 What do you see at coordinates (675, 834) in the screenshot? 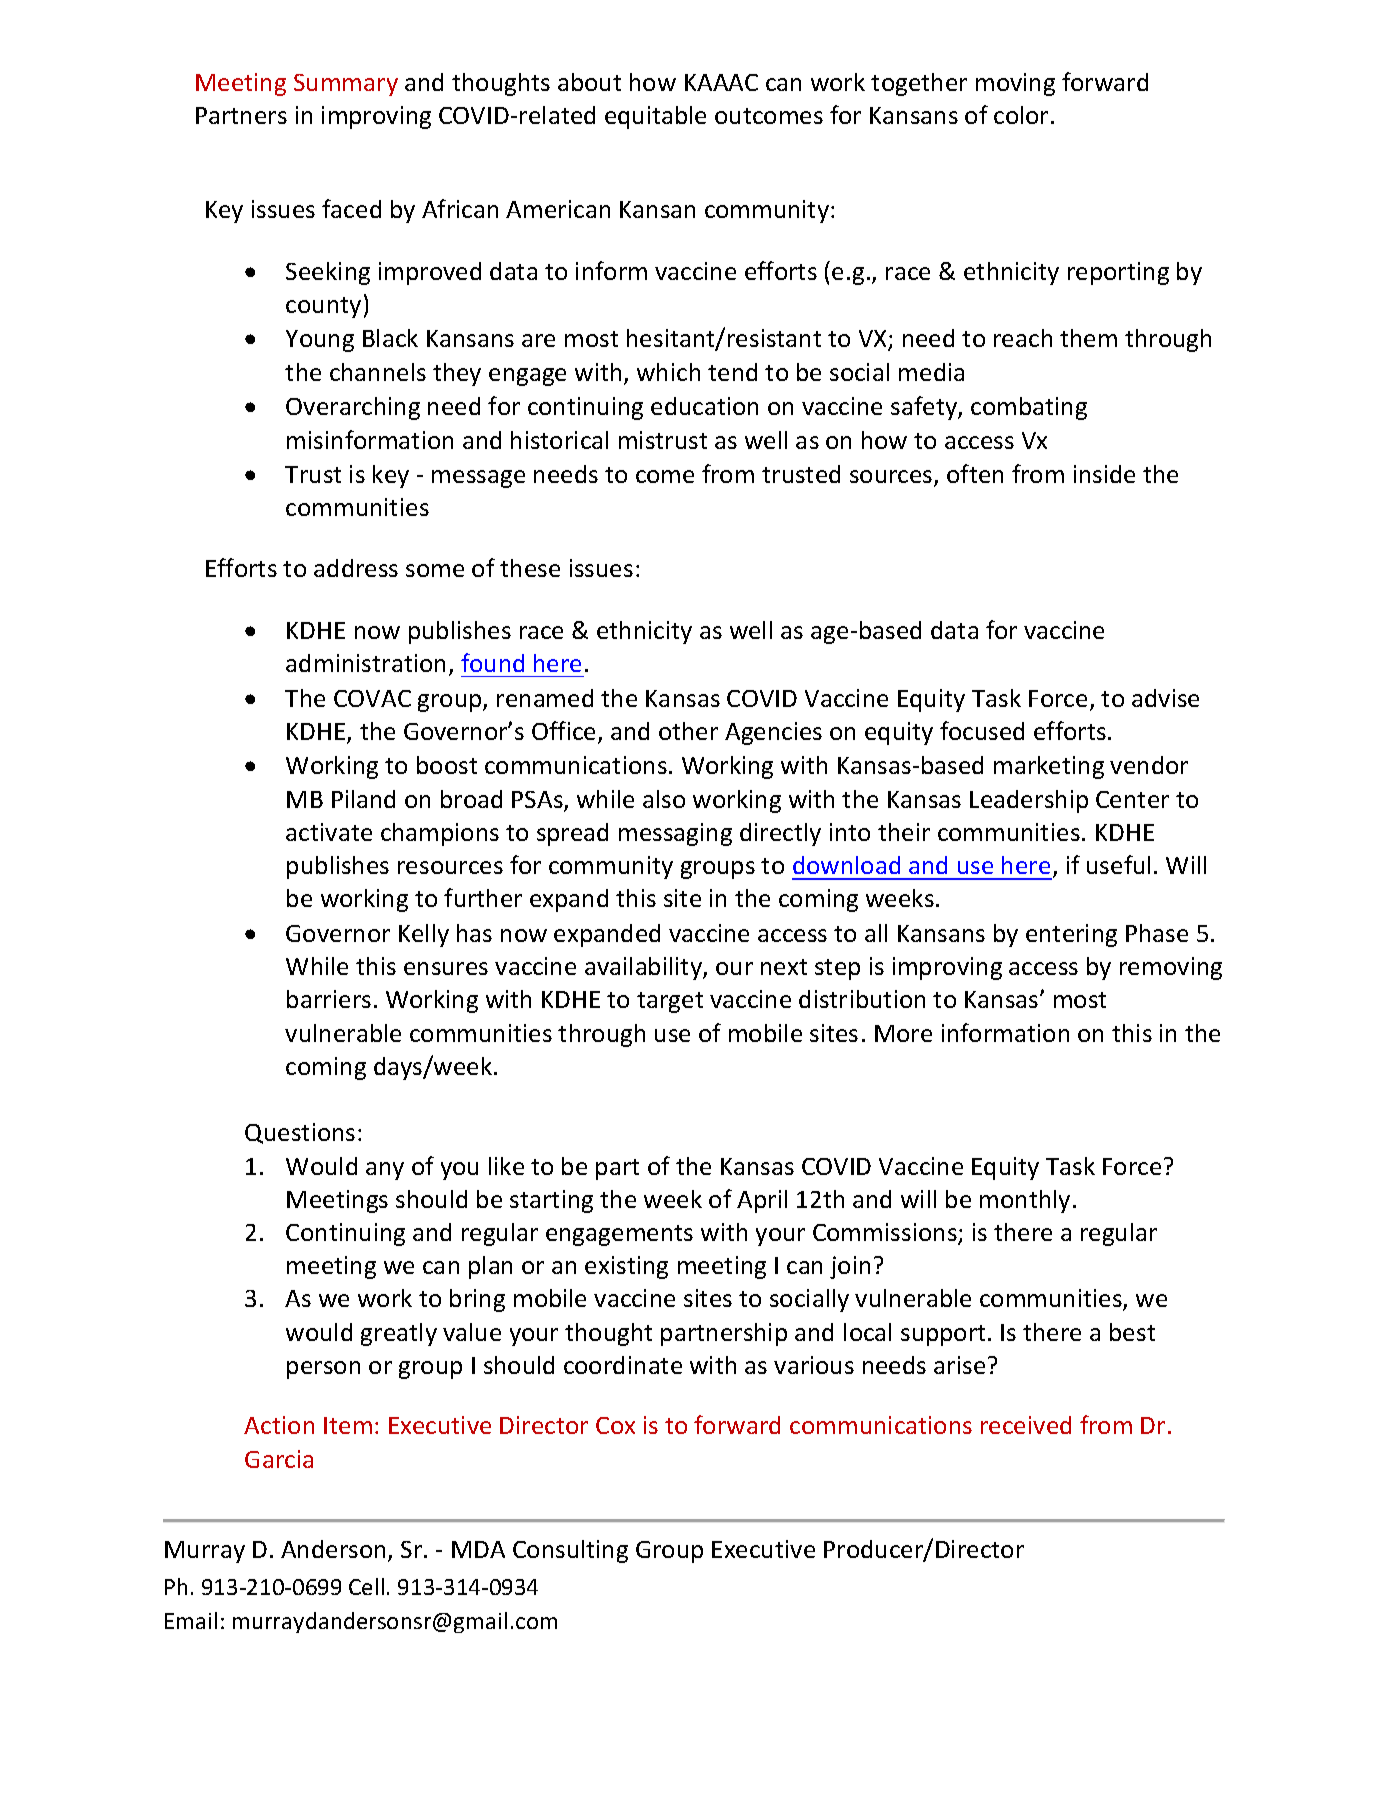
I see `messaging` at bounding box center [675, 834].
